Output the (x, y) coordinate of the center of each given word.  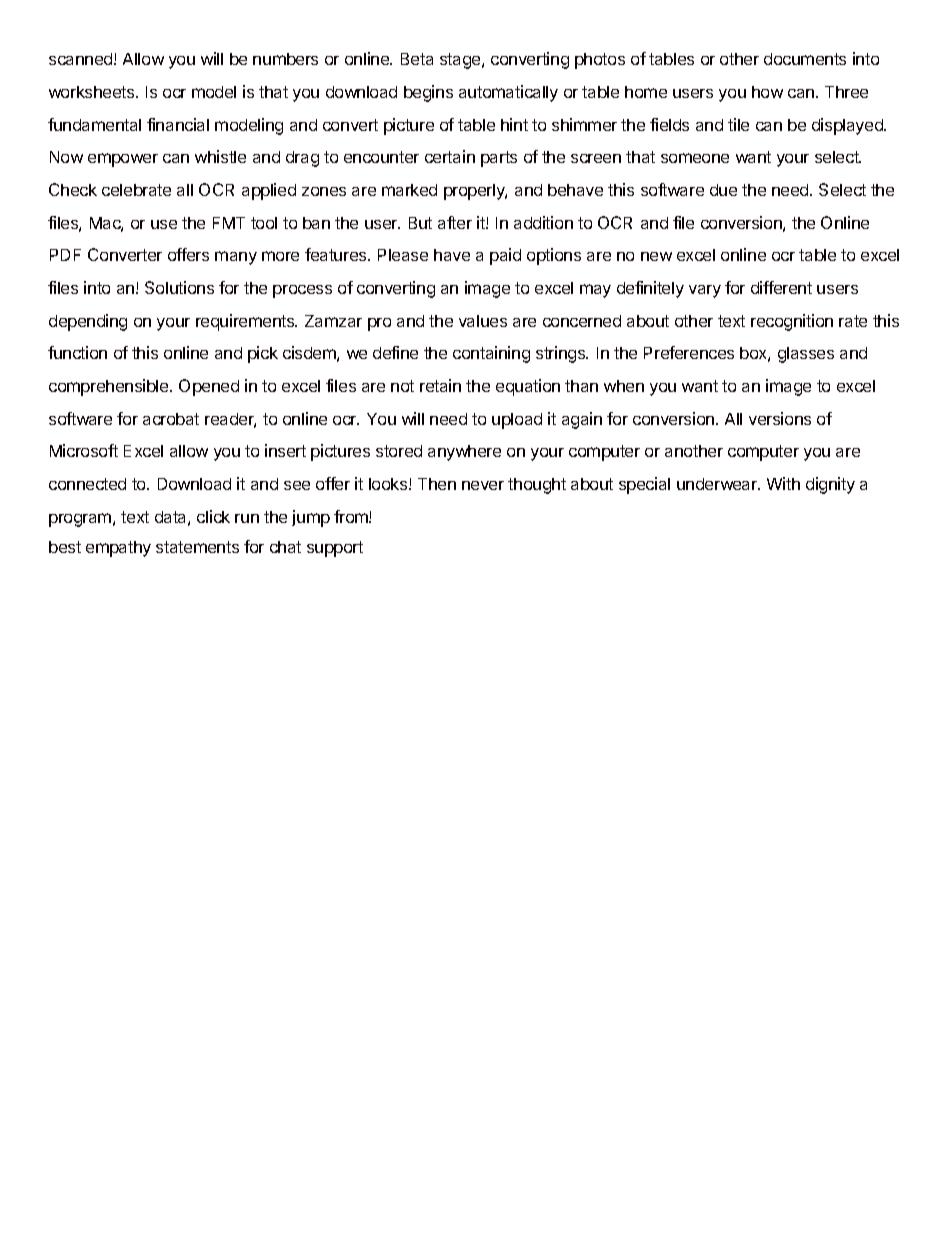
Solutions (179, 287)
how (767, 92)
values (483, 321)
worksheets (93, 92)
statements (197, 547)
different (781, 287)
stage (461, 61)
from (352, 516)
